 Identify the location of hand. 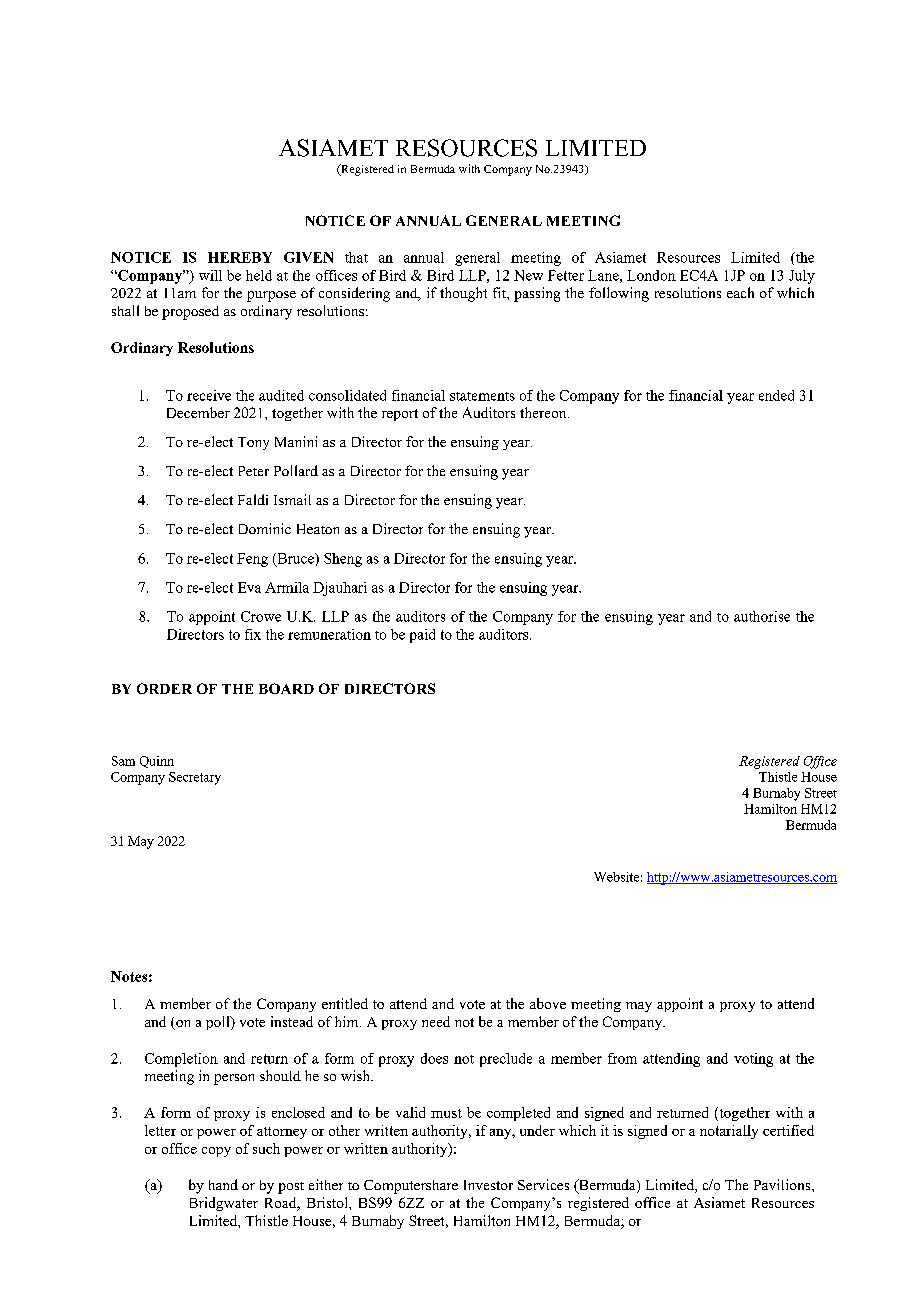
(223, 1184).
